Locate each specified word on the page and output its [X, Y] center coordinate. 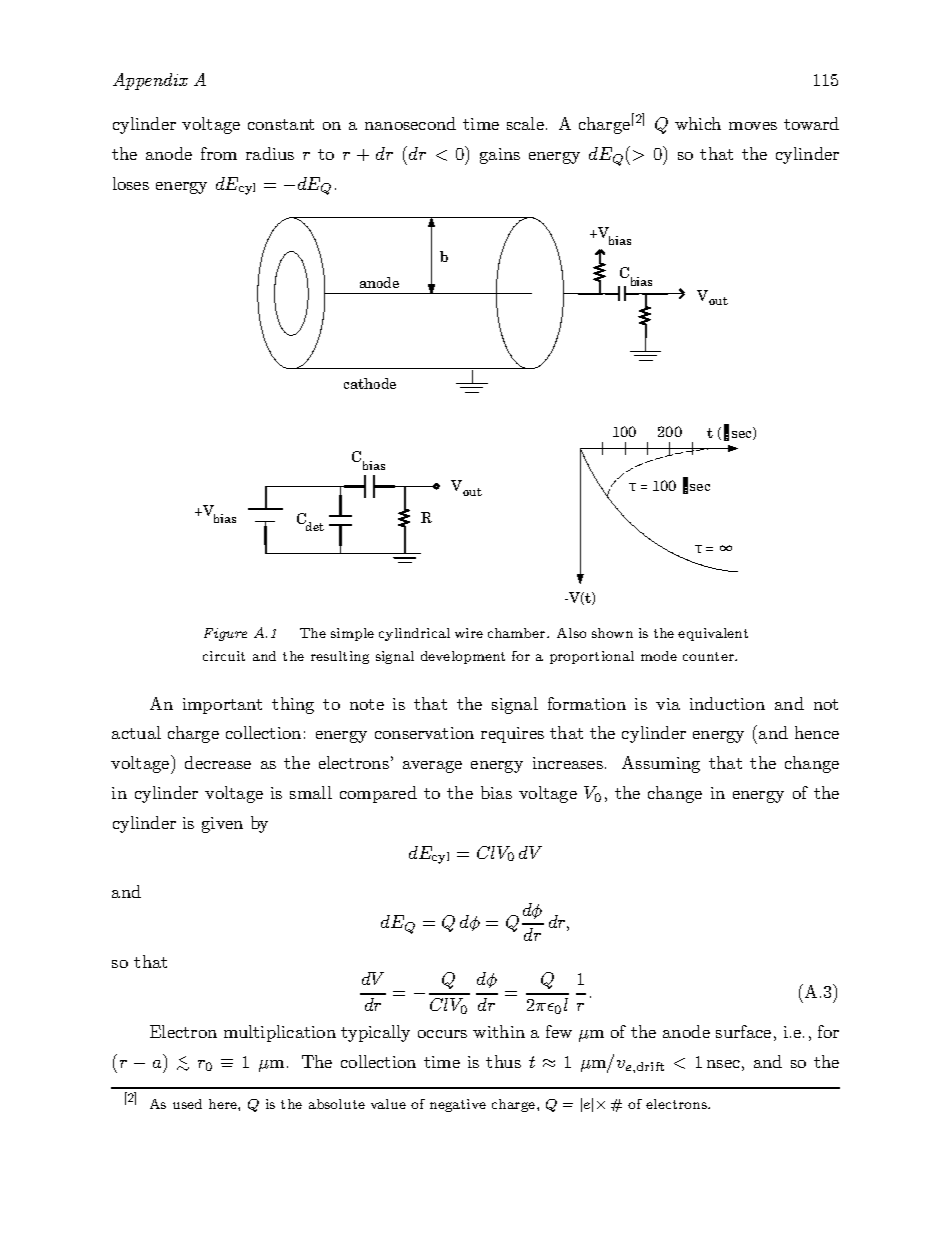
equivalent [713, 634]
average [432, 767]
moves [753, 126]
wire [469, 633]
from [219, 153]
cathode [370, 383]
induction [727, 703]
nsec [723, 1064]
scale [525, 123]
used [187, 1104]
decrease [218, 762]
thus [503, 1061]
